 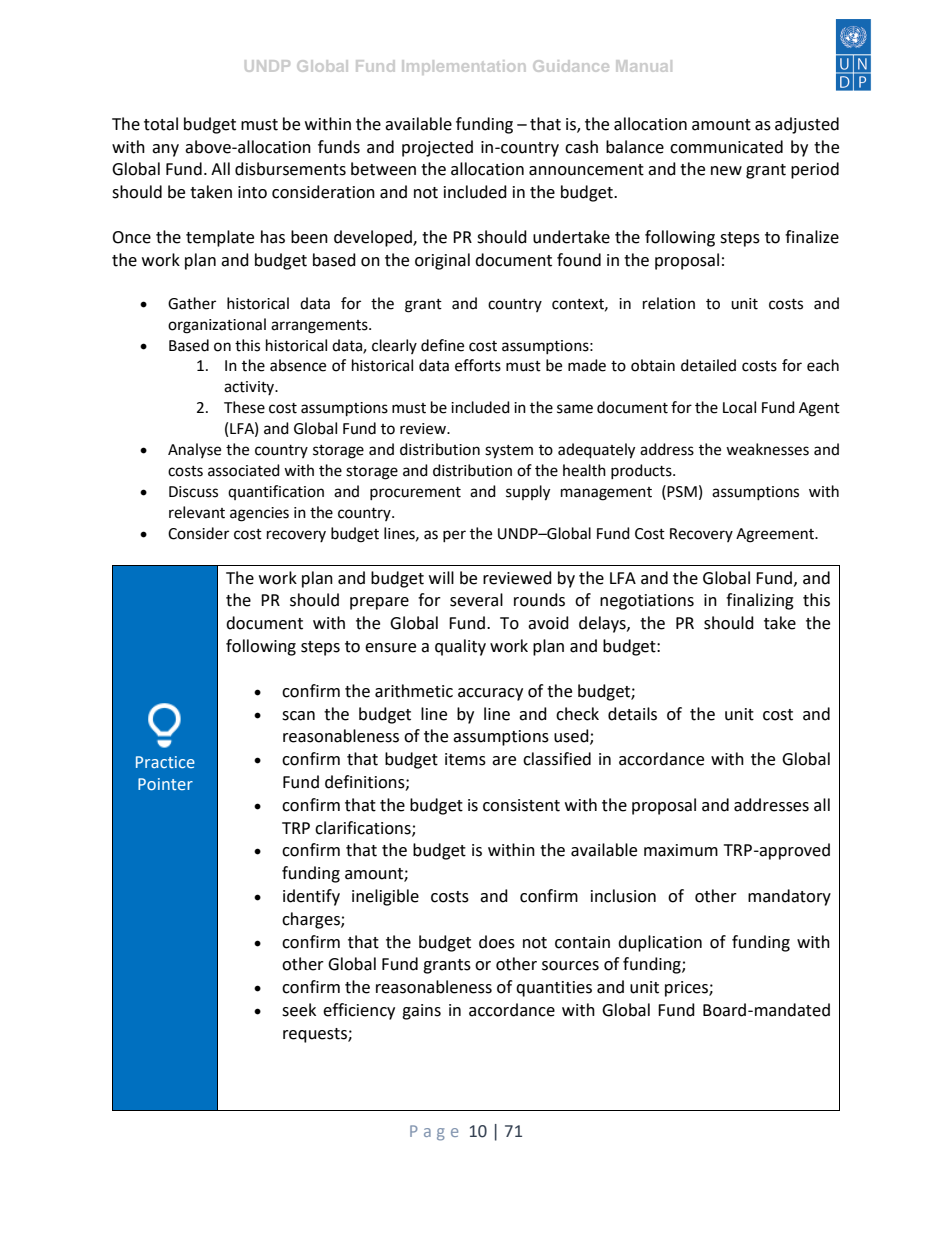 What do you see at coordinates (681, 850) in the screenshot?
I see `maximum` at bounding box center [681, 850].
